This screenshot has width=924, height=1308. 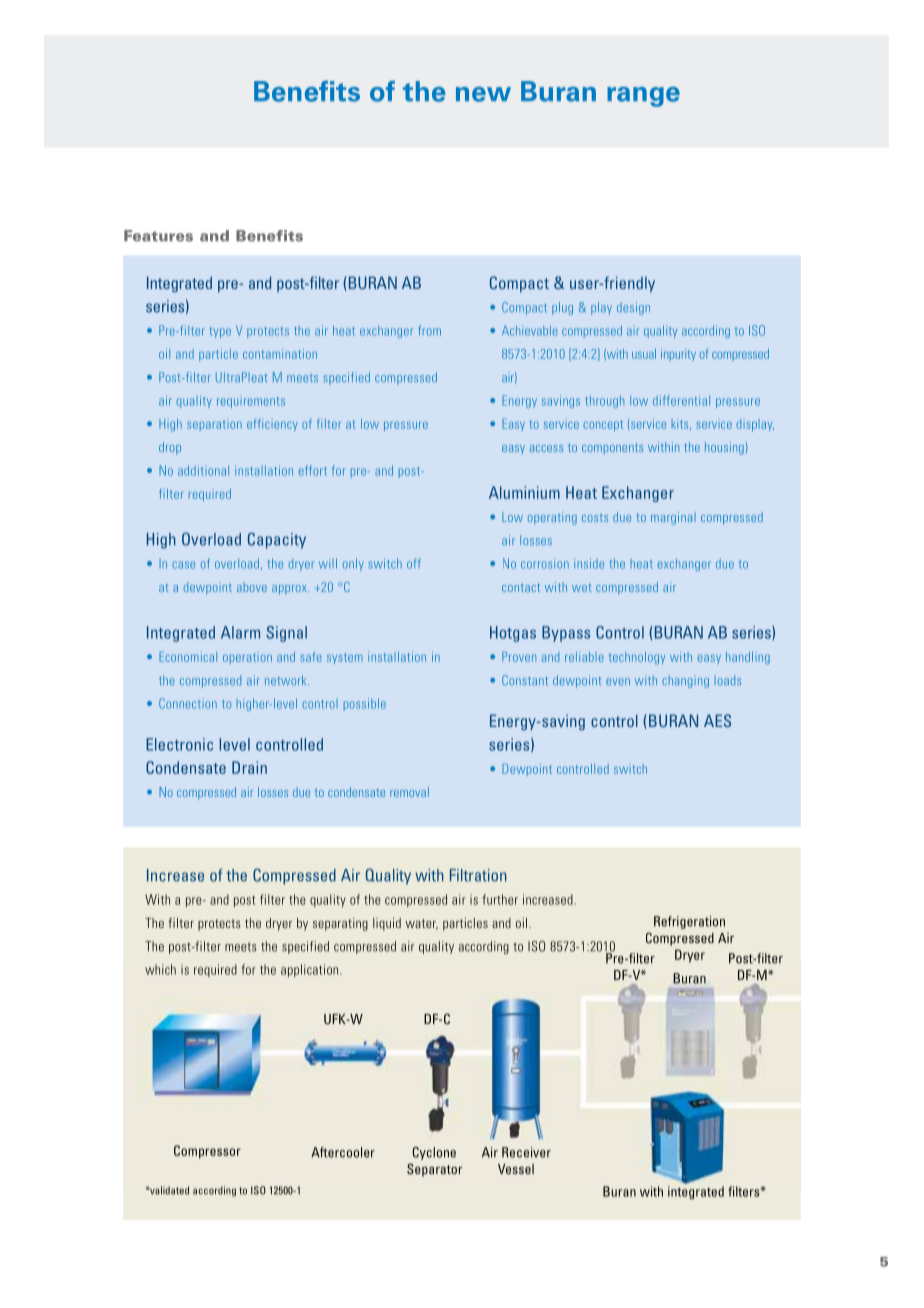 What do you see at coordinates (158, 236) in the screenshot?
I see `Features` at bounding box center [158, 236].
